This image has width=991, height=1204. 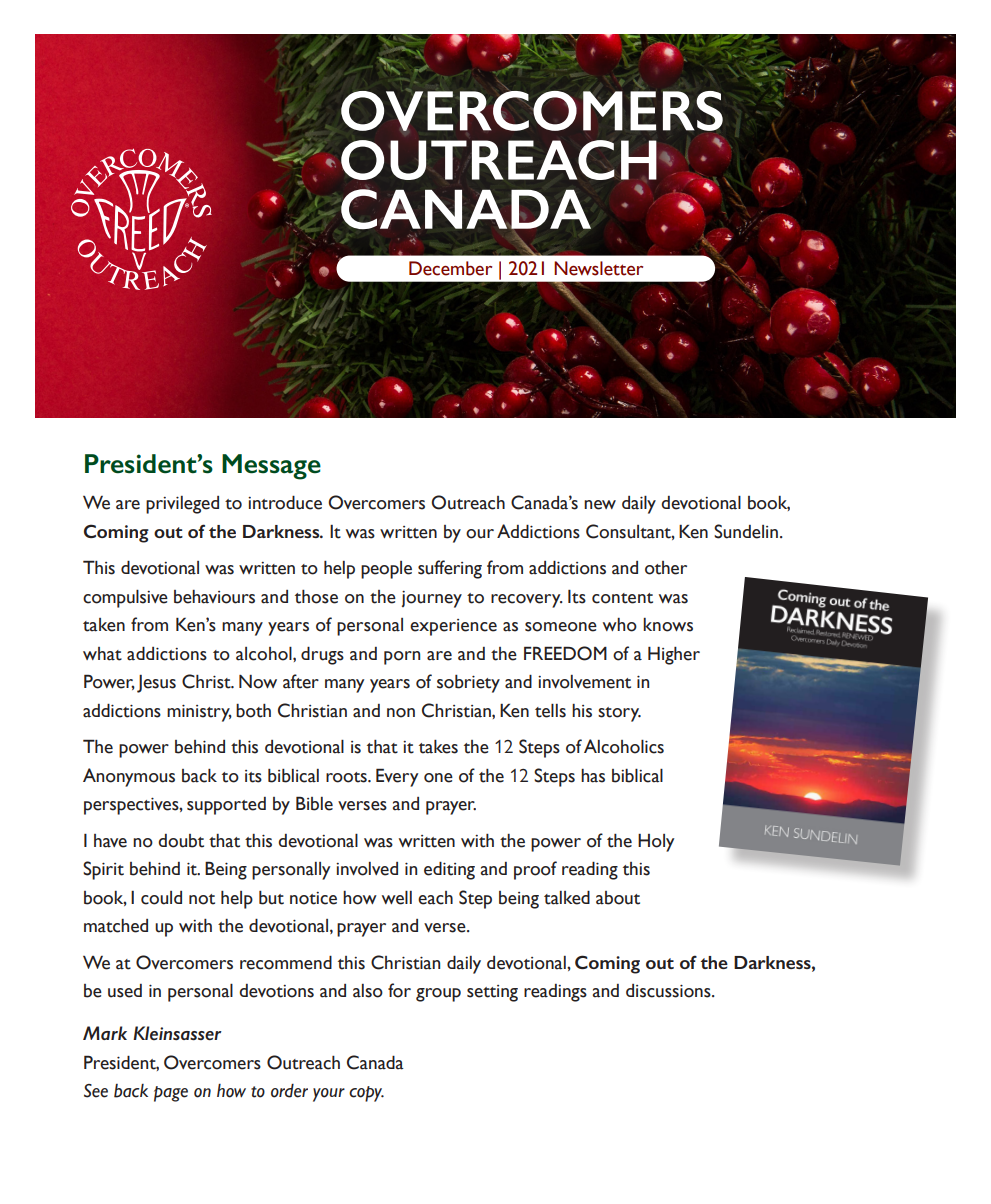 I want to click on Newsletter, so click(x=598, y=268).
